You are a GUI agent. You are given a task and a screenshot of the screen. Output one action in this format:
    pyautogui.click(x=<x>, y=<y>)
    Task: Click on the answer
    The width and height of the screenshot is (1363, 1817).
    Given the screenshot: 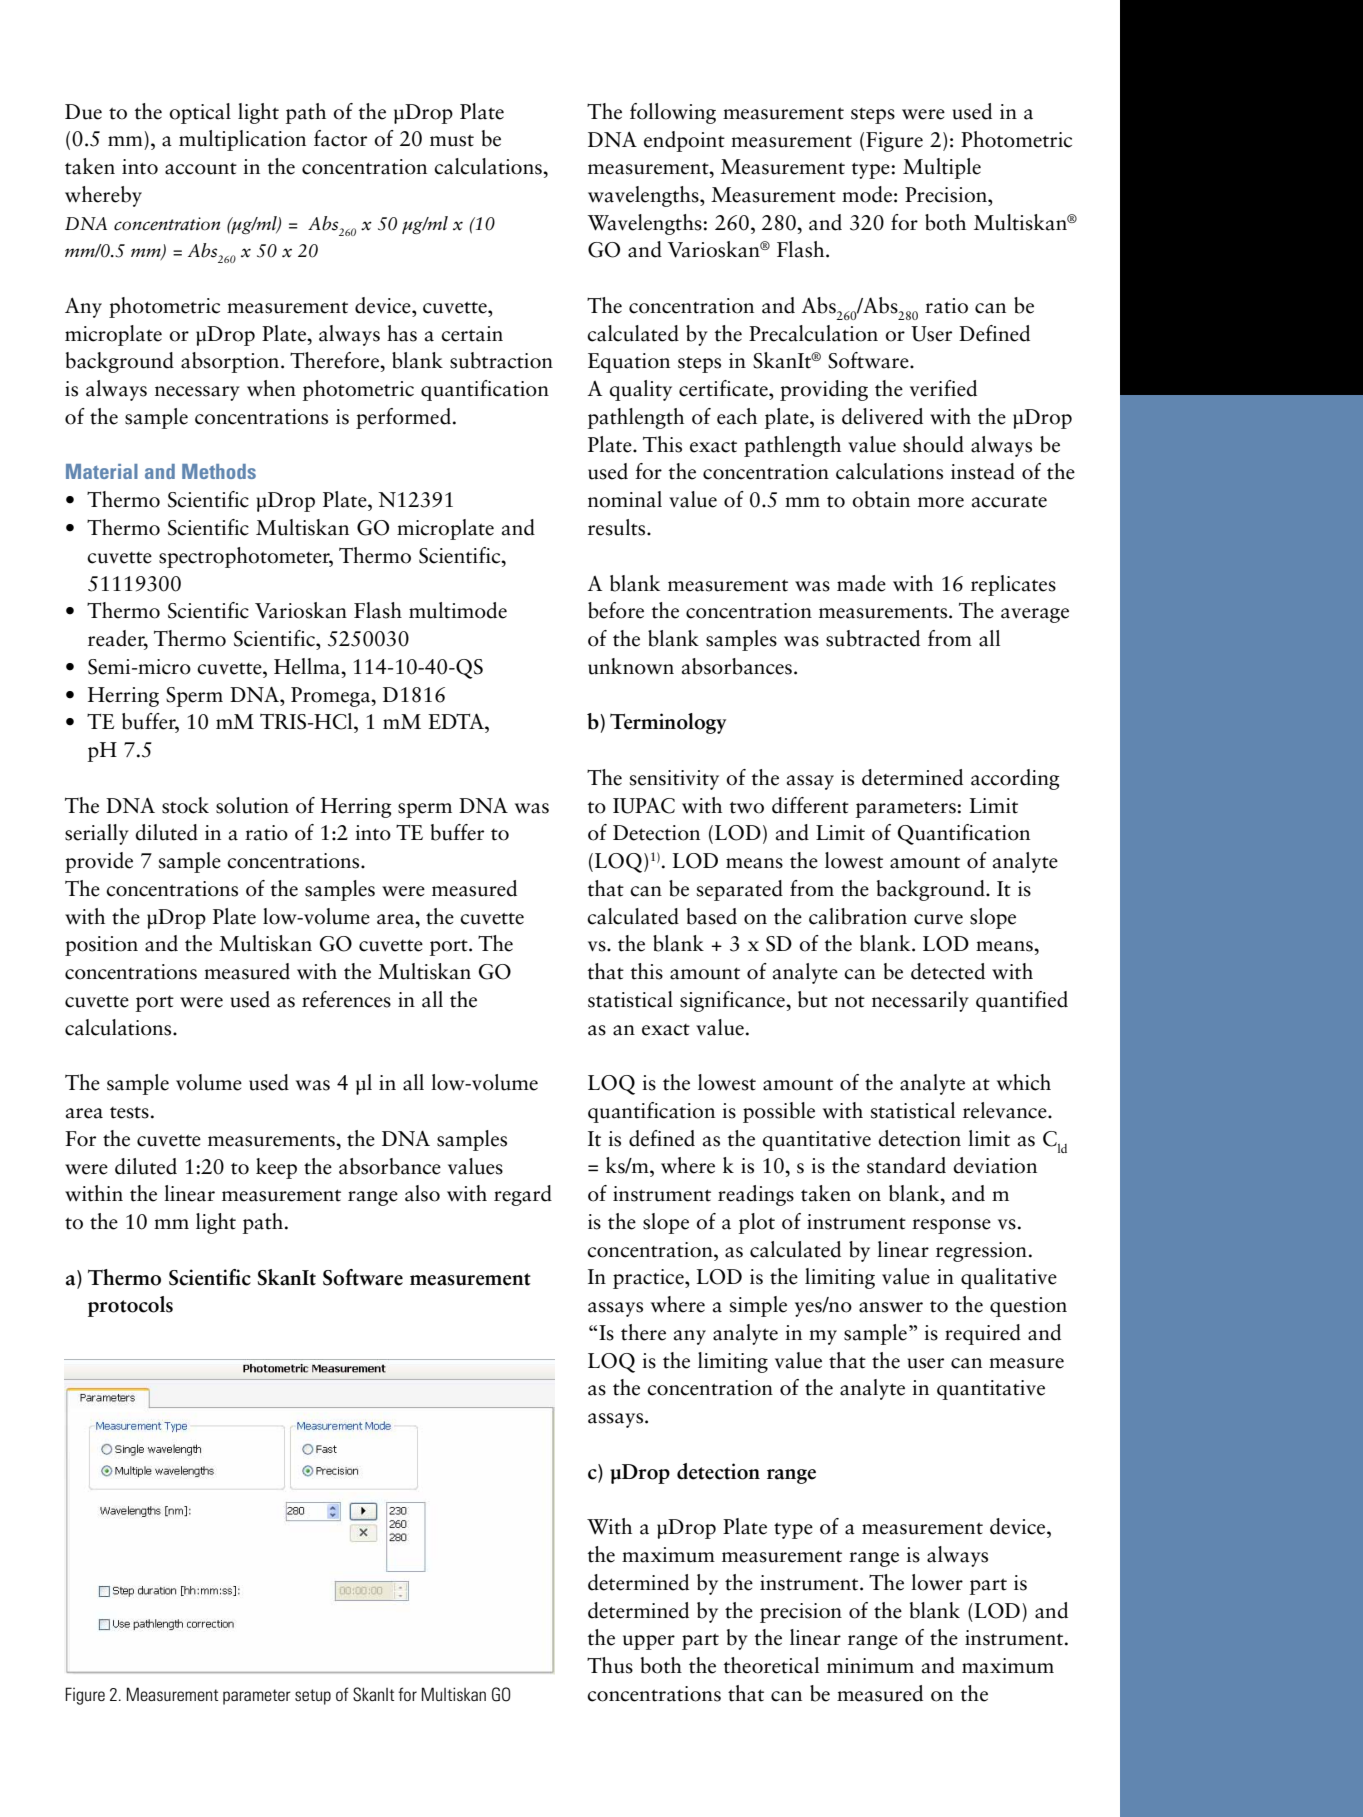 What is the action you would take?
    pyautogui.click(x=891, y=1307)
